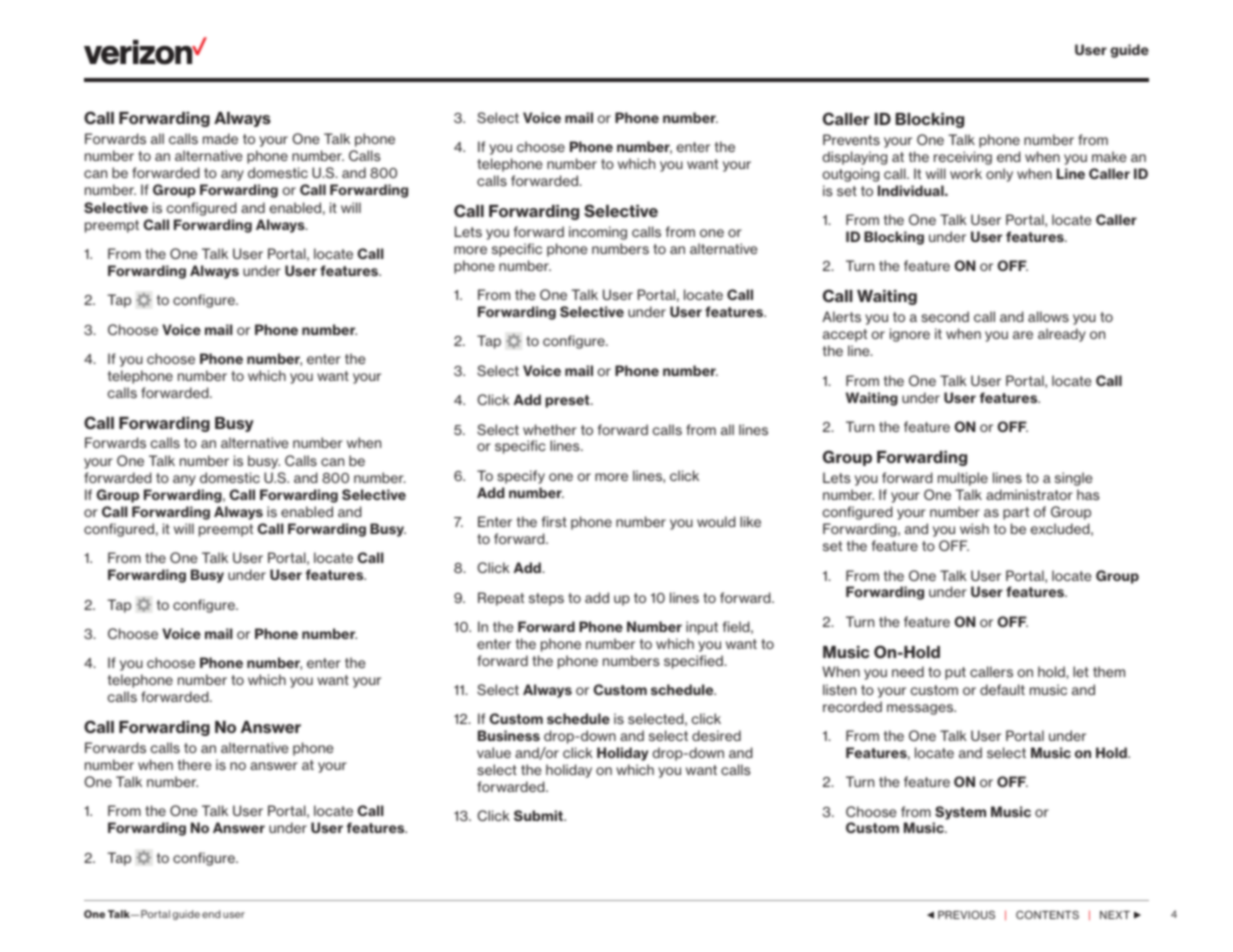 The width and height of the page is (1233, 952). What do you see at coordinates (539, 816) in the page?
I see `Submit` at bounding box center [539, 816].
